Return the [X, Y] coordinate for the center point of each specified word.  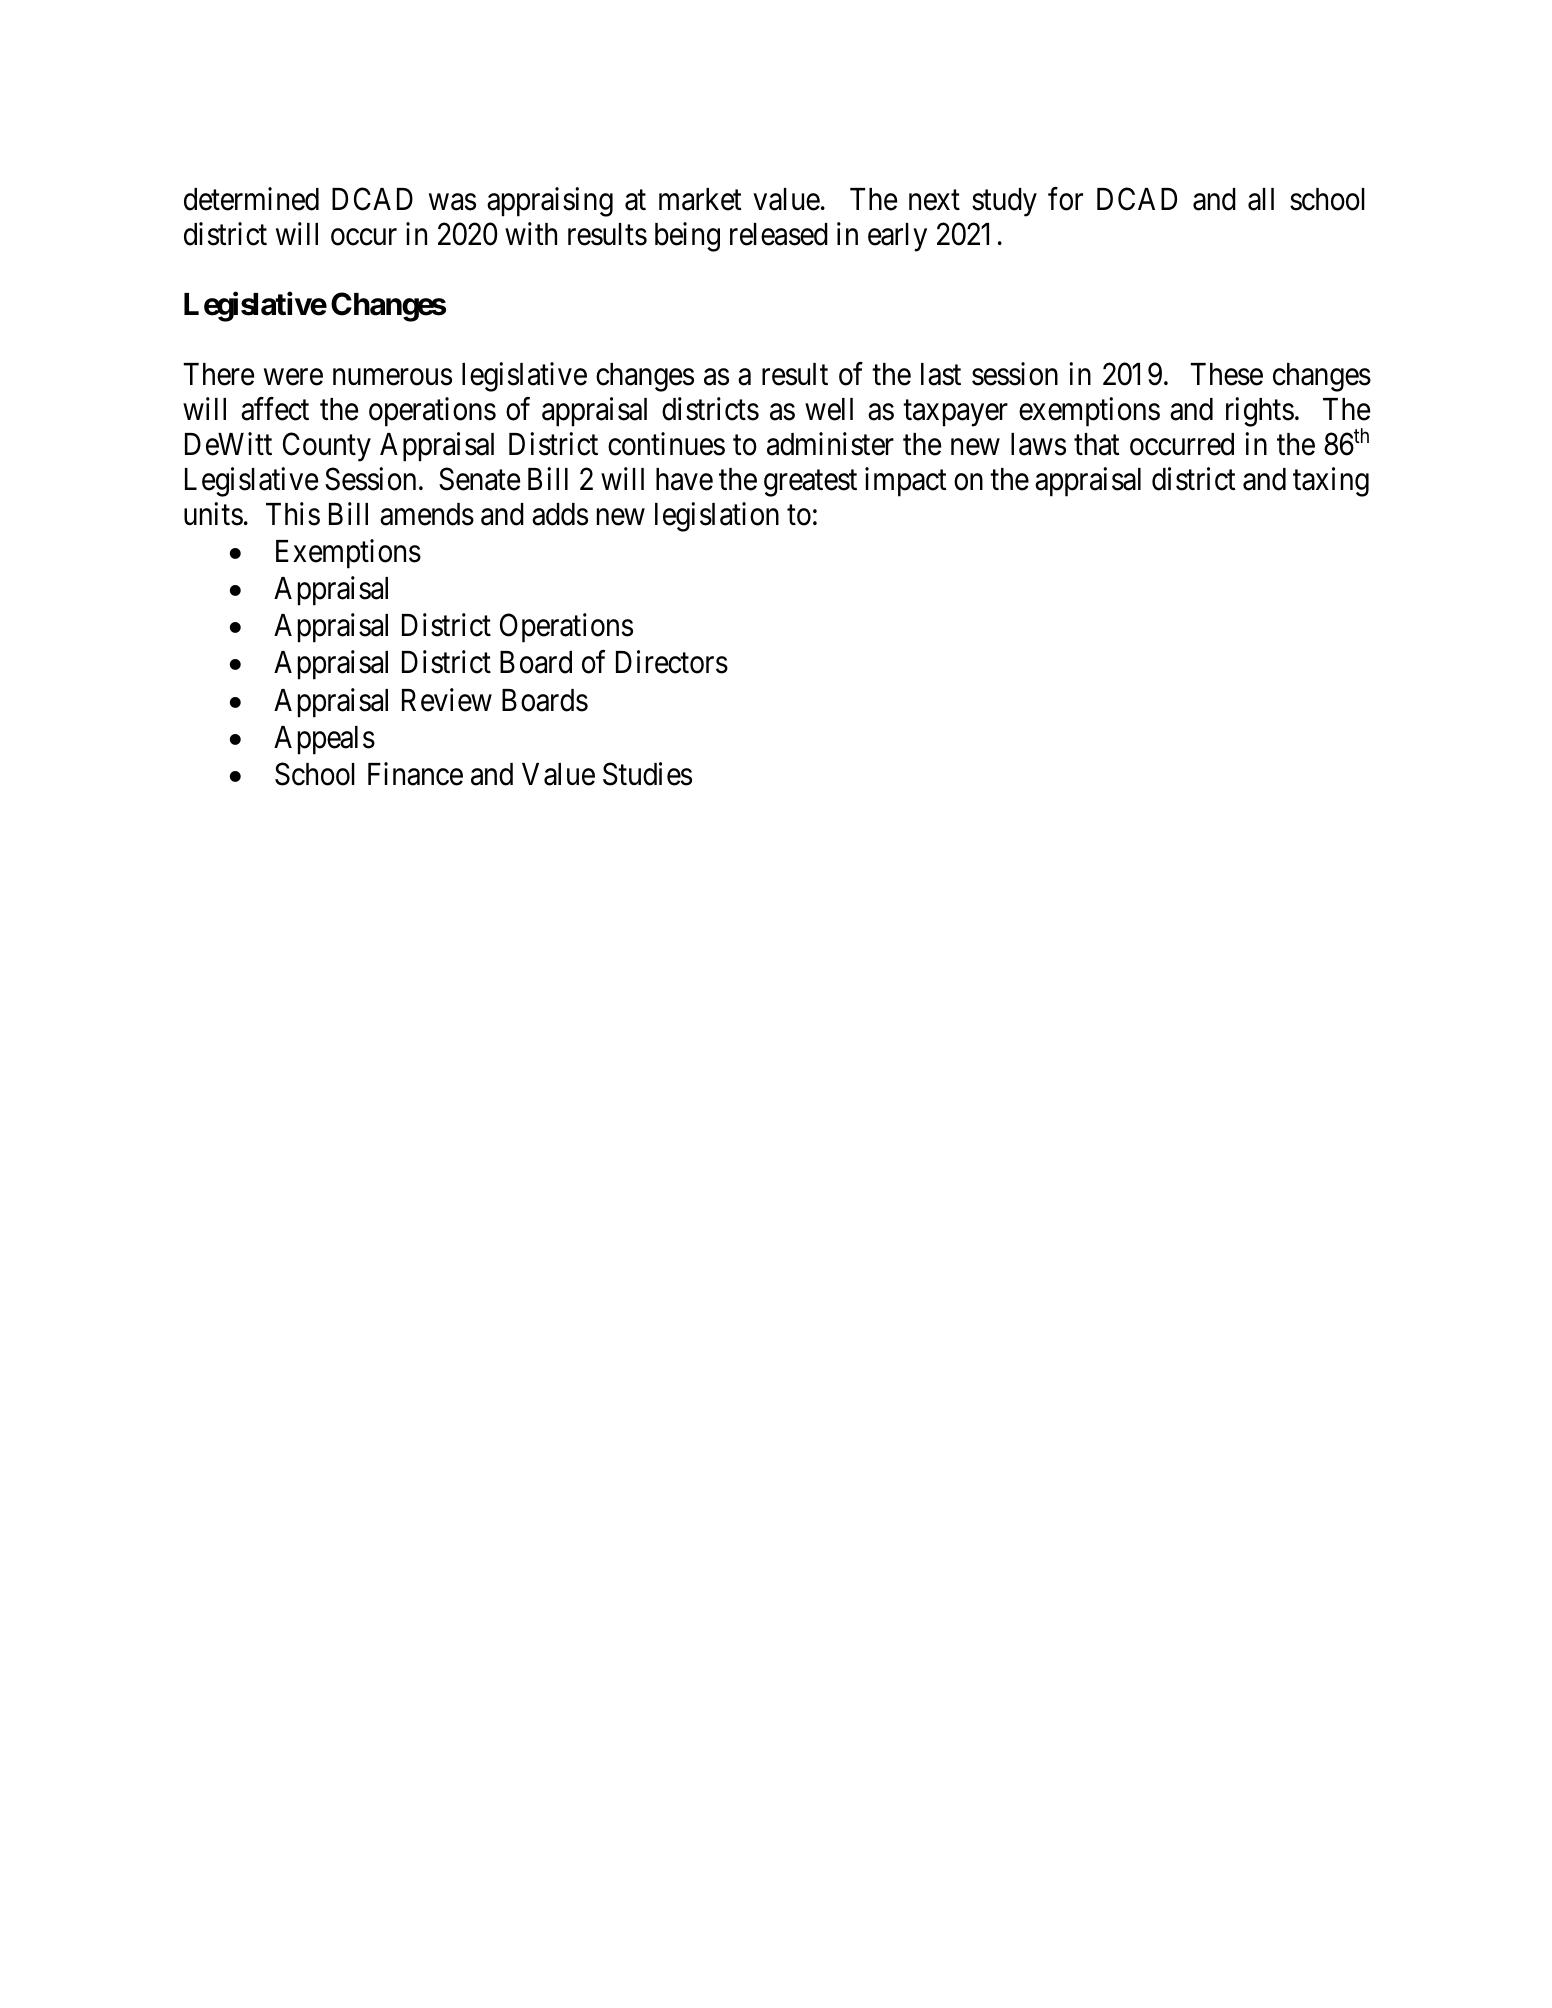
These [1226, 374]
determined [251, 199]
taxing [1331, 482]
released [779, 234]
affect [275, 409]
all [1261, 199]
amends [427, 514]
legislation [717, 517]
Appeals [324, 740]
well [829, 409]
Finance [415, 774]
